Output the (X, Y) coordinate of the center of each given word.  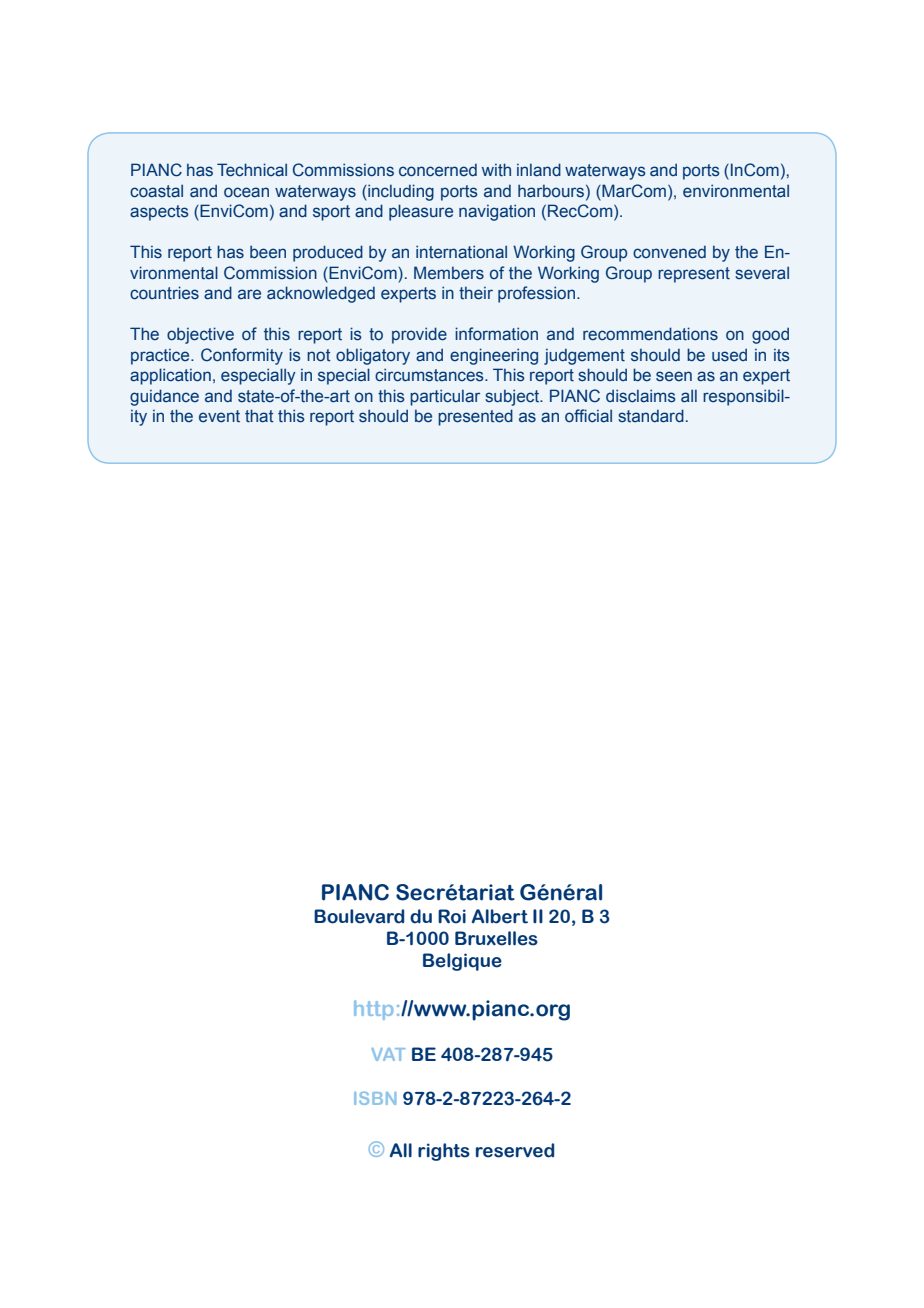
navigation (497, 212)
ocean (246, 192)
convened (669, 252)
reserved (515, 1150)
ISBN (375, 1098)
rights (444, 1152)
